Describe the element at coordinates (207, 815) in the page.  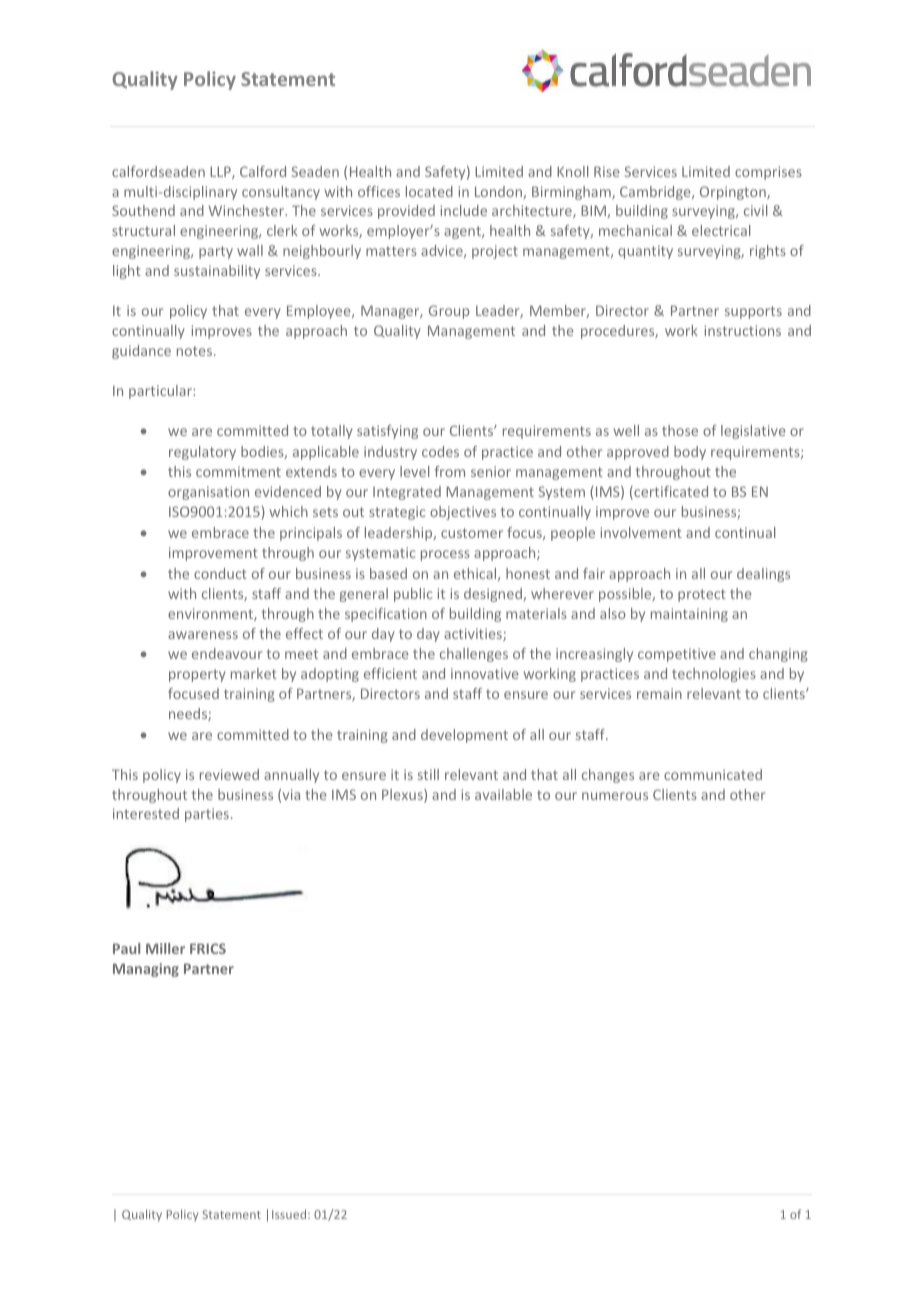
I see `parties` at that location.
